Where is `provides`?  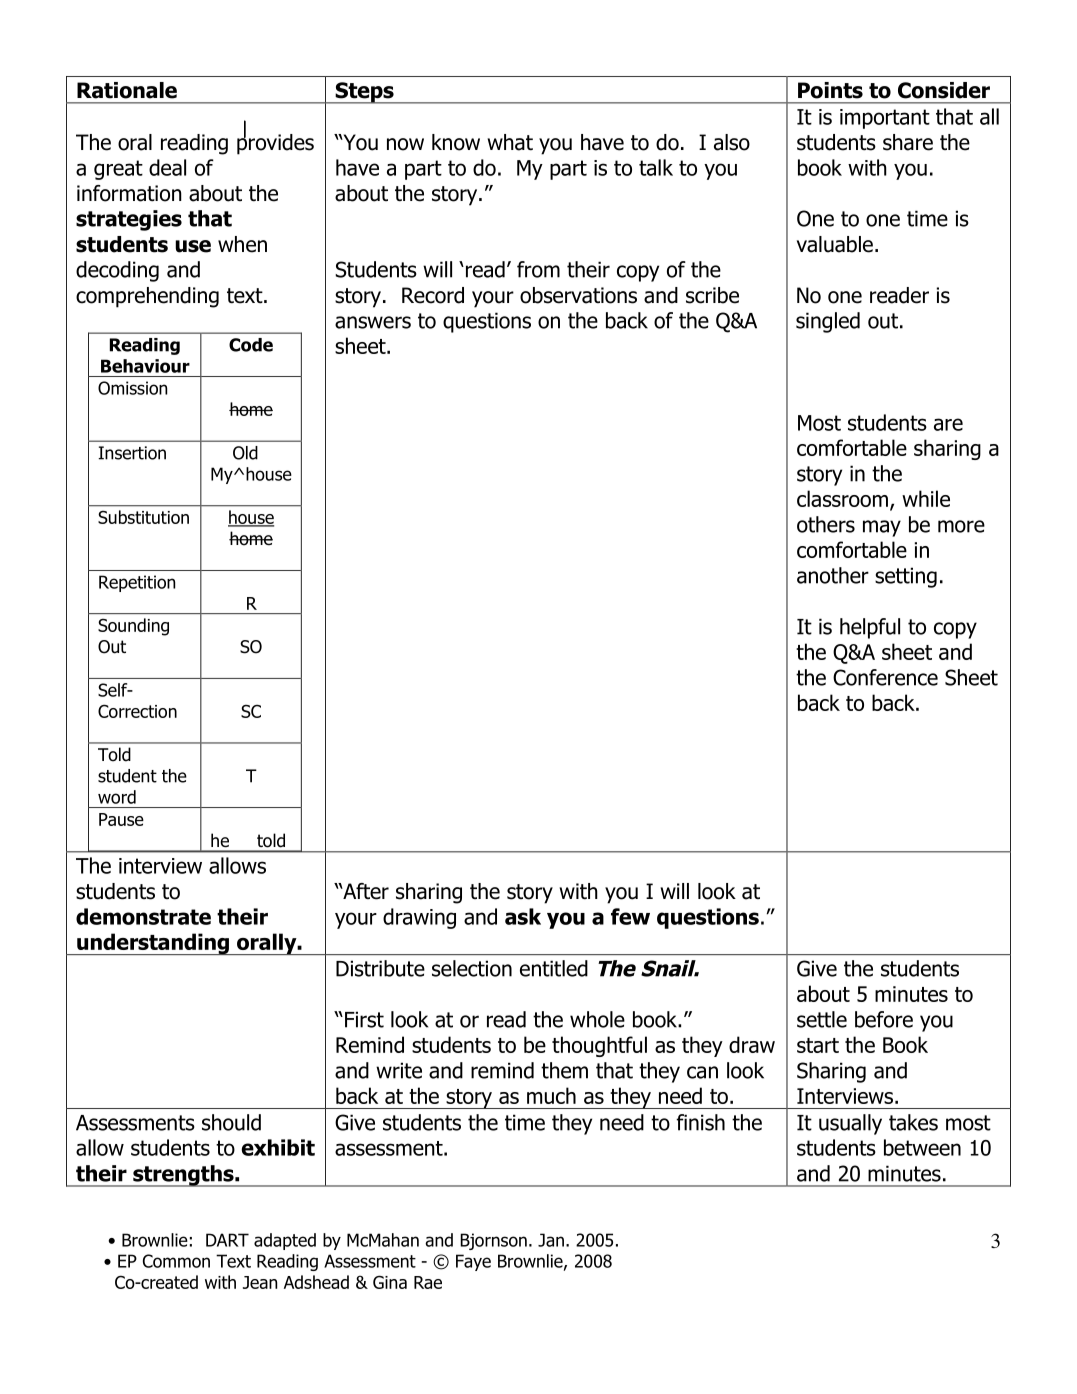
provides is located at coordinates (275, 143).
